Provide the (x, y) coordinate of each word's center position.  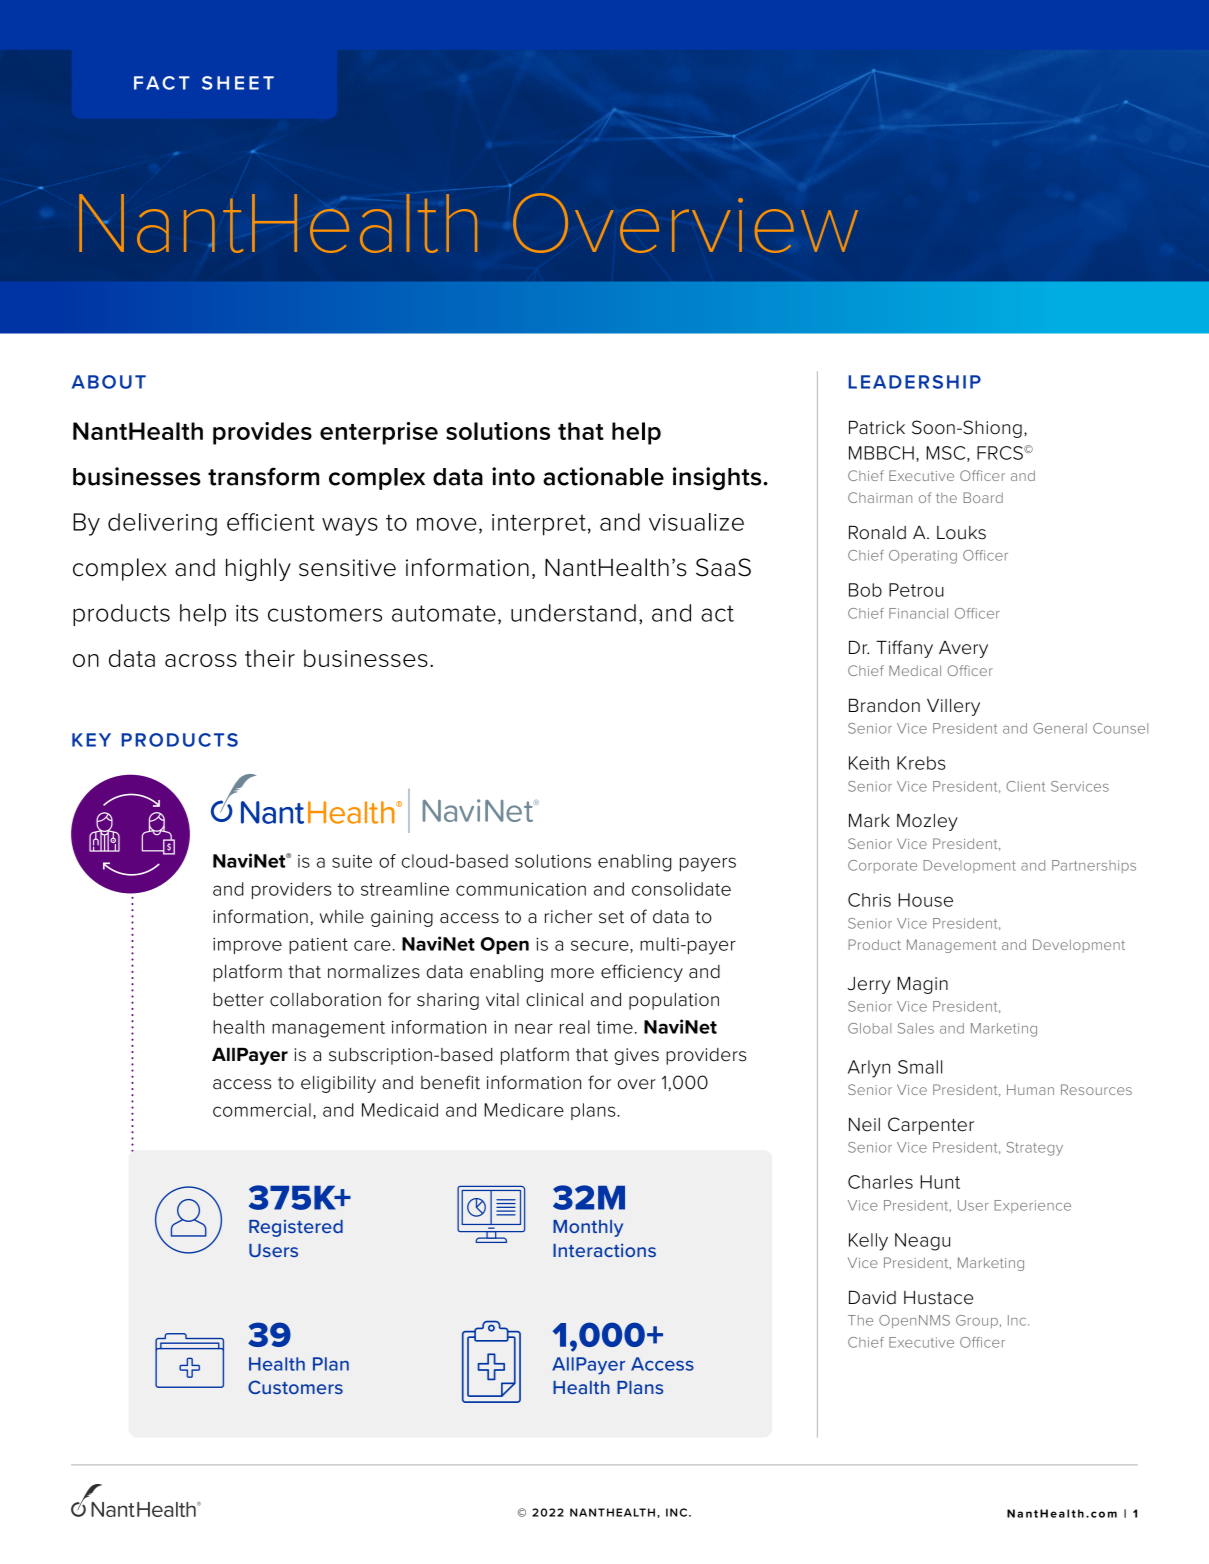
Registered (296, 1228)
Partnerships (1094, 866)
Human (1030, 1089)
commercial (262, 1110)
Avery (963, 649)
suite (352, 861)
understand (573, 613)
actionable (603, 476)
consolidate (681, 889)
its (247, 613)
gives (636, 1056)
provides (262, 433)
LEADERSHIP (914, 382)
